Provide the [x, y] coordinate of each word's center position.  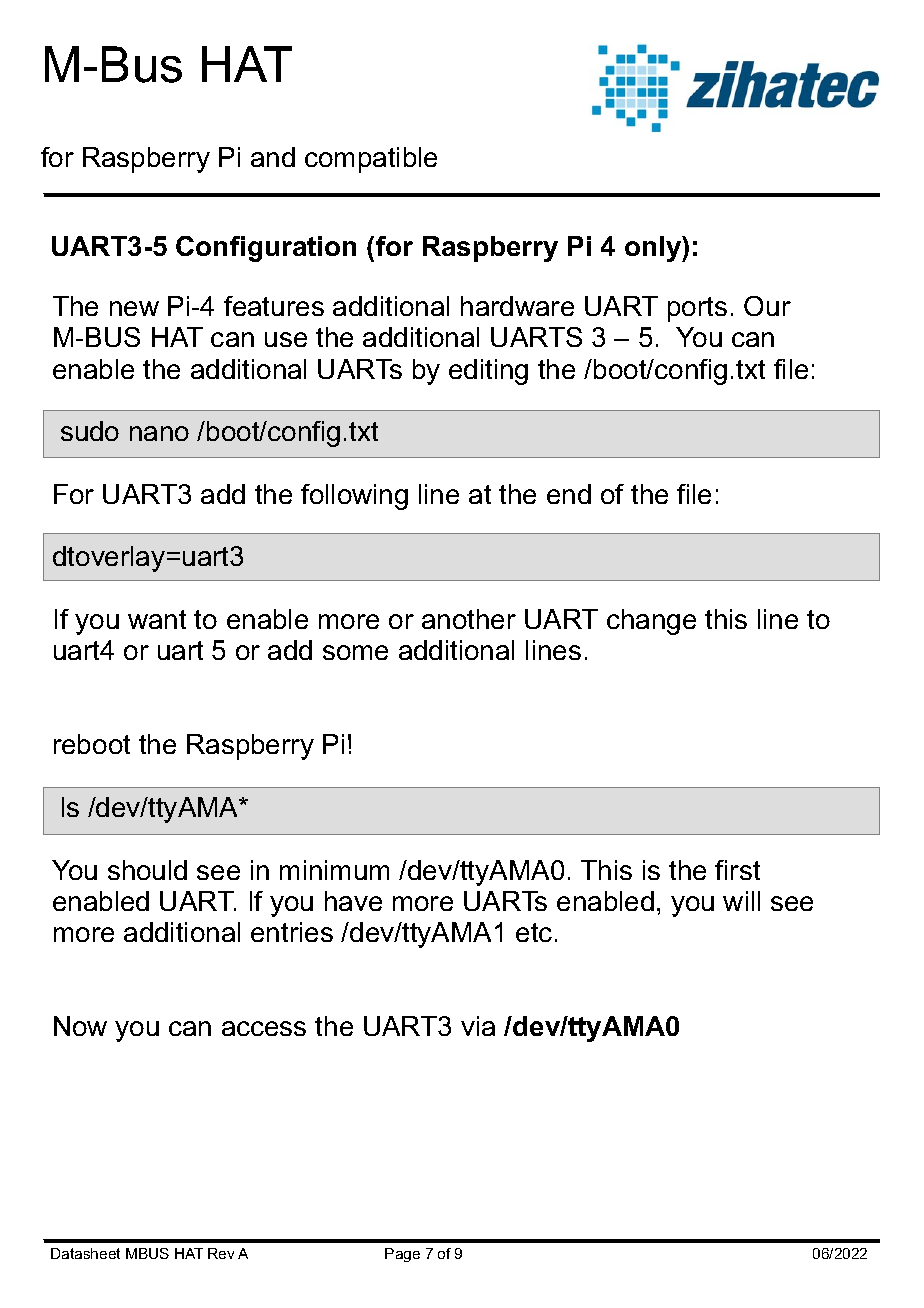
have [353, 901]
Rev [221, 1253]
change [651, 622]
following [354, 497]
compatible [371, 160]
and [273, 157]
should [147, 870]
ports [697, 309]
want [157, 619]
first [737, 870]
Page [402, 1255]
